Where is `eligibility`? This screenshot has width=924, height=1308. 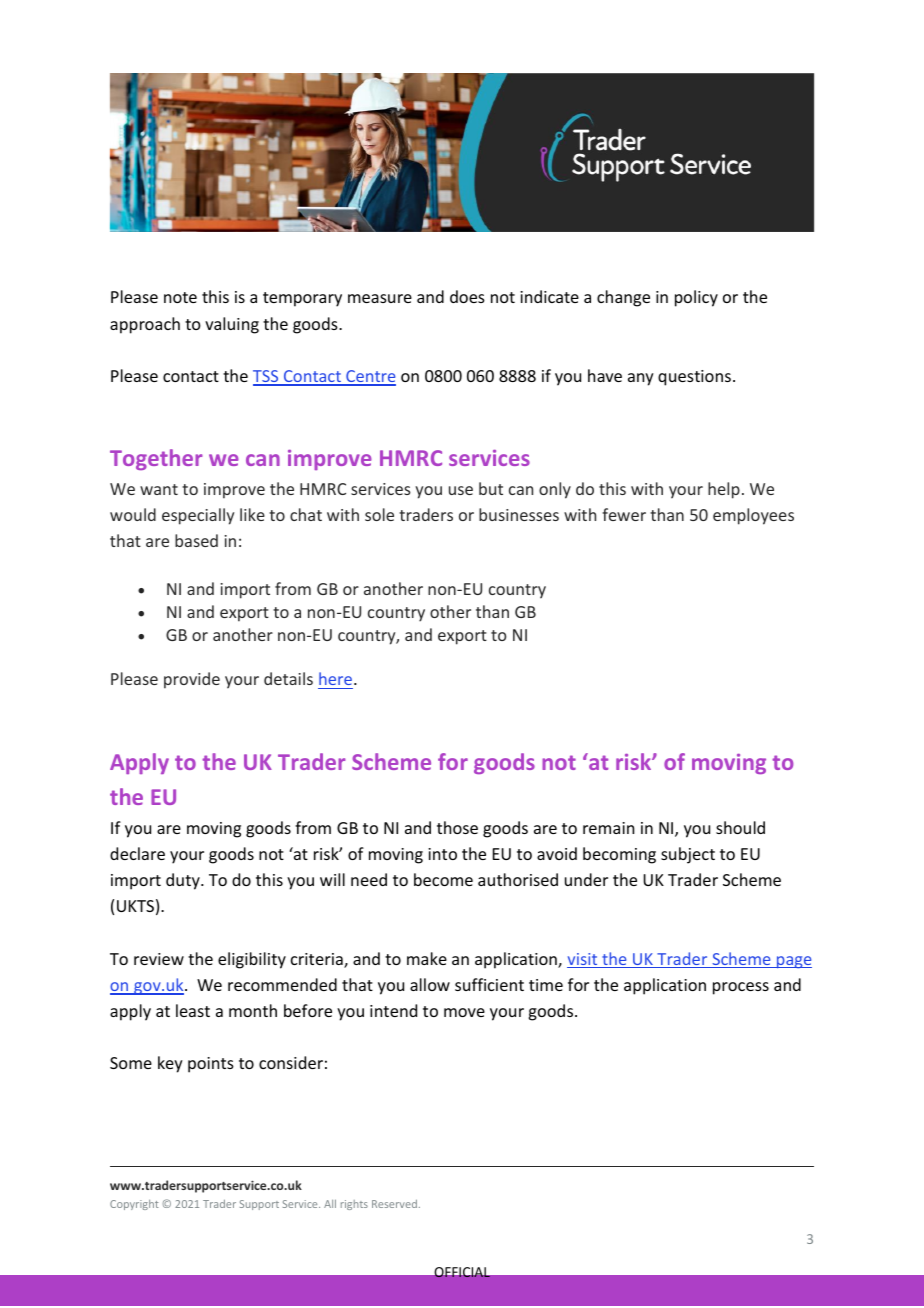
eligibility is located at coordinates (252, 960).
